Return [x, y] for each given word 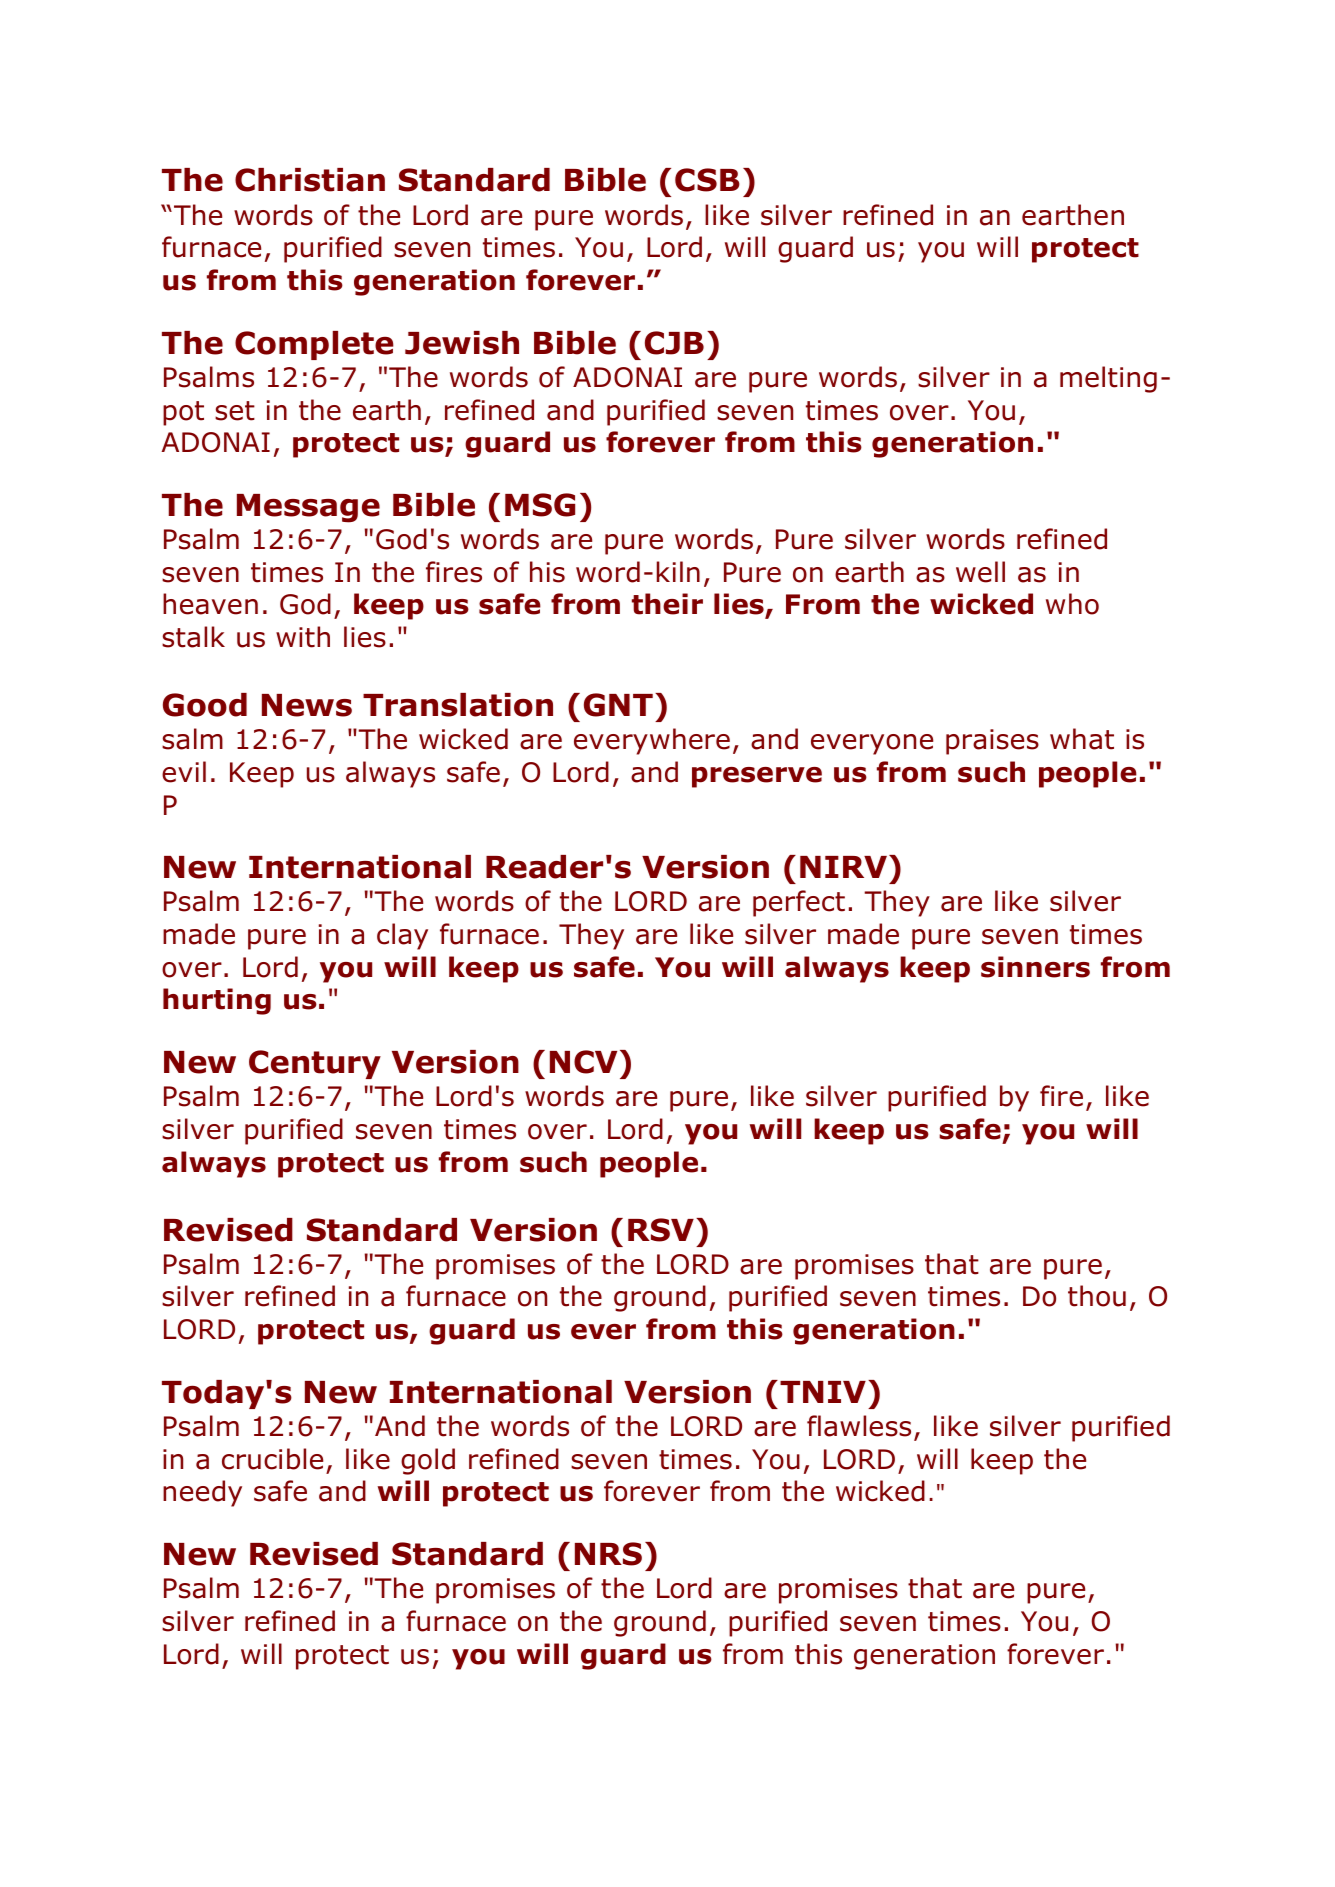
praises [992, 742]
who [1072, 604]
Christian [310, 180]
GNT [618, 705]
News [307, 705]
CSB [707, 180]
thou [1097, 1296]
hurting [217, 1001]
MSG [540, 505]
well [980, 572]
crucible [272, 1459]
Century [315, 1064]
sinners [1035, 967]
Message [308, 508]
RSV [661, 1230]
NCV [583, 1062]
